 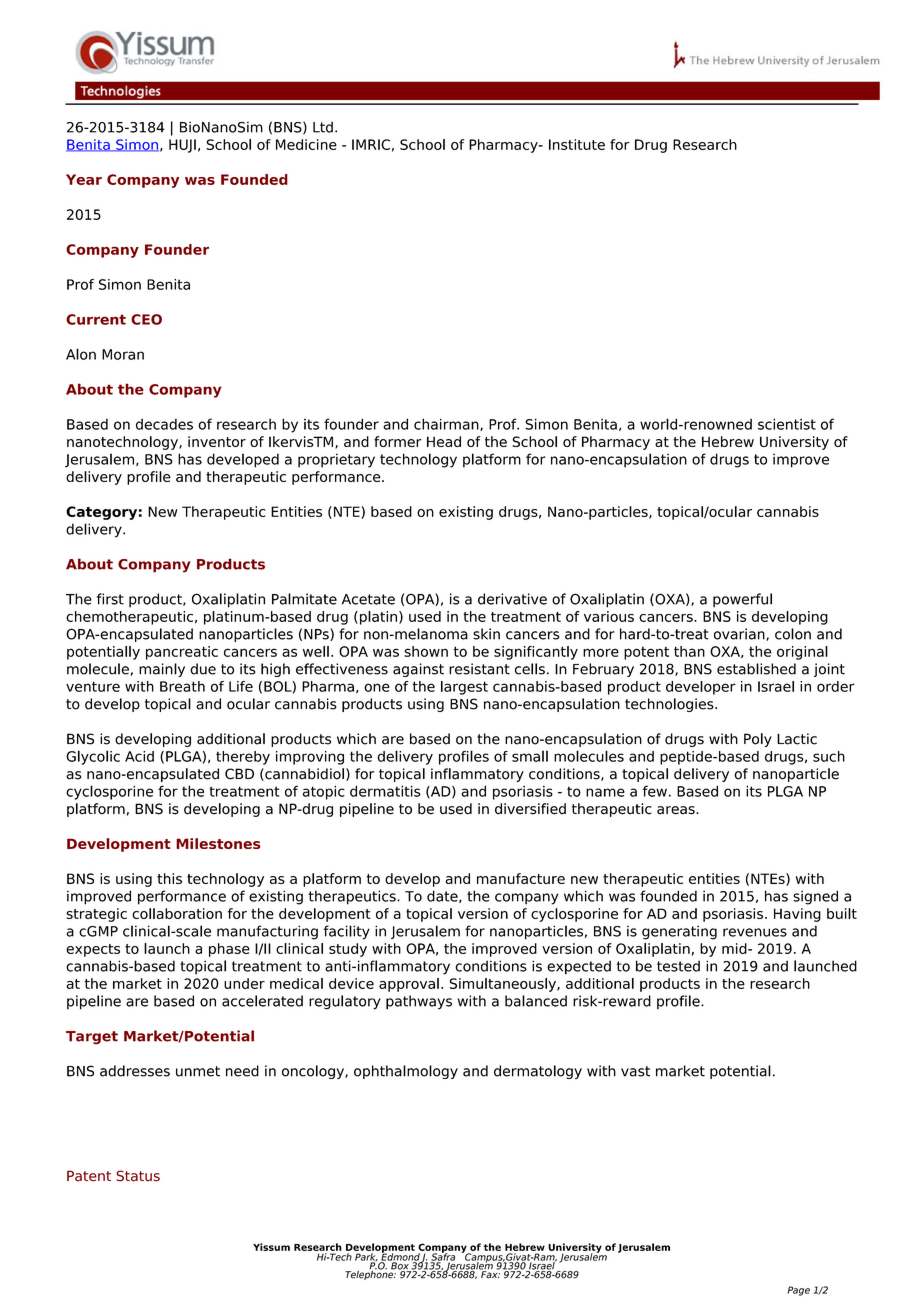 I want to click on this, so click(x=169, y=878).
